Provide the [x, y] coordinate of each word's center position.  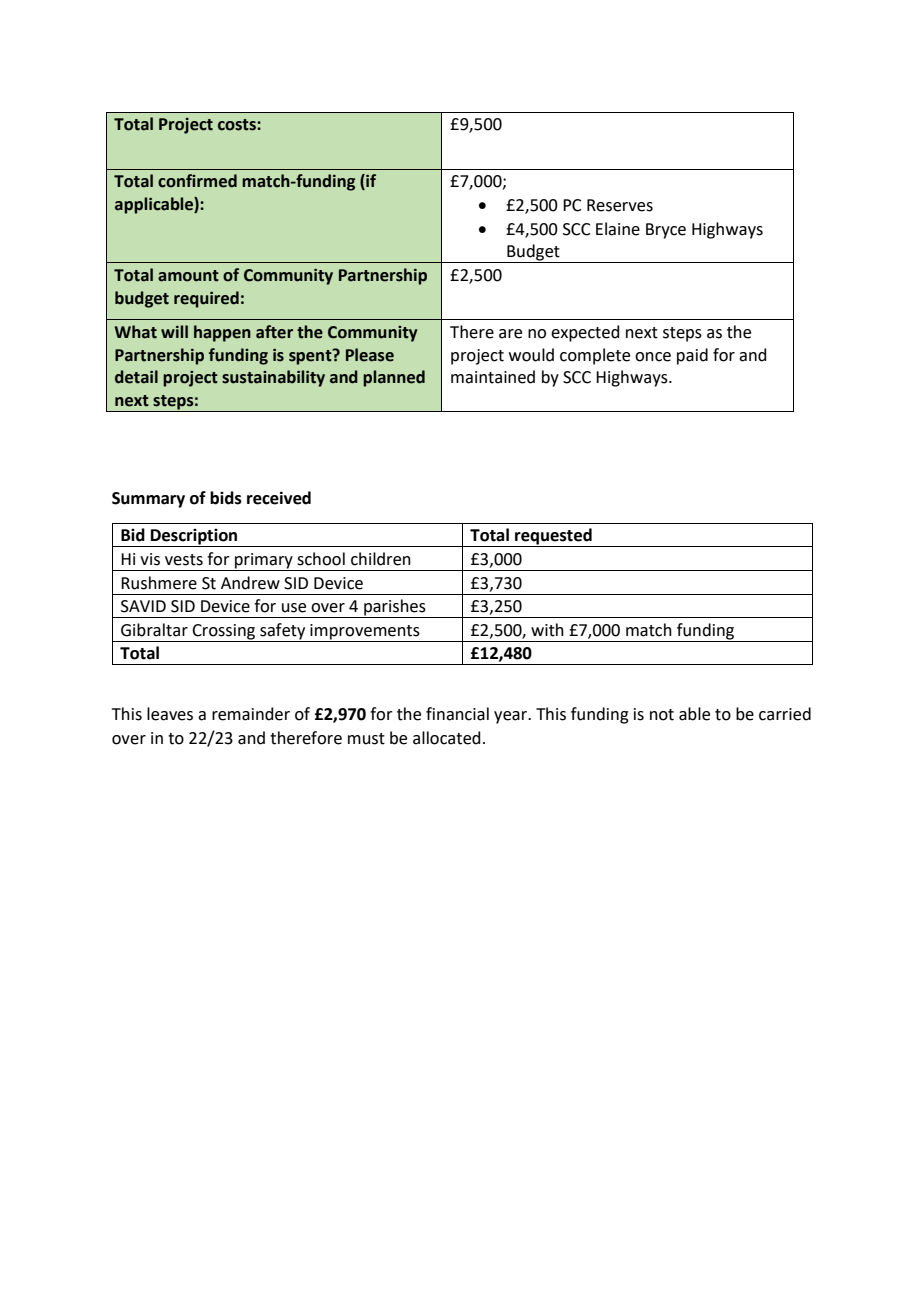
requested [553, 537]
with [547, 630]
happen [222, 333]
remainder [251, 714]
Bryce [666, 231]
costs [238, 125]
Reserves [620, 205]
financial [457, 714]
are [510, 334]
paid [692, 356]
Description [194, 538]
